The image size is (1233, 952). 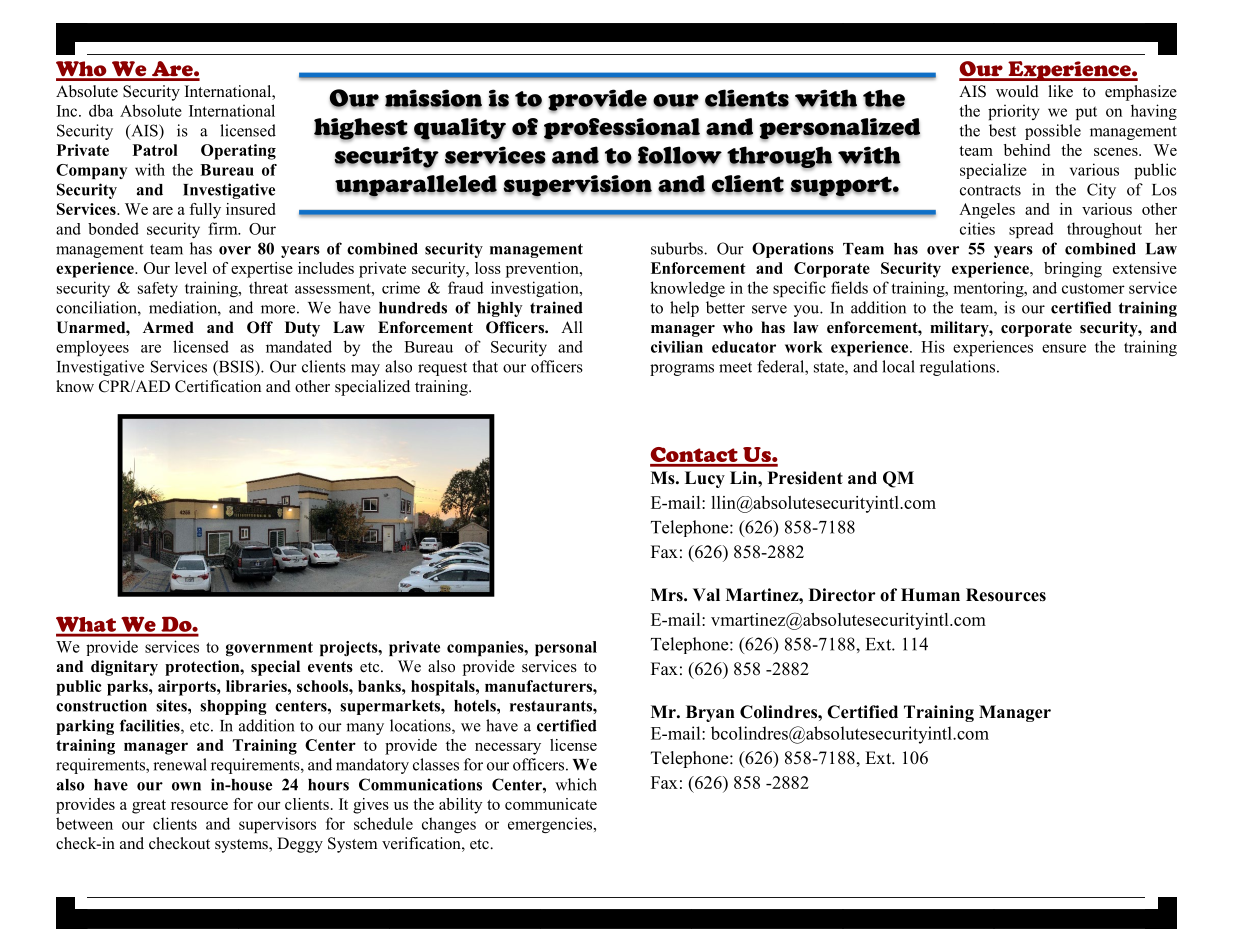 I want to click on professional, so click(x=622, y=129).
